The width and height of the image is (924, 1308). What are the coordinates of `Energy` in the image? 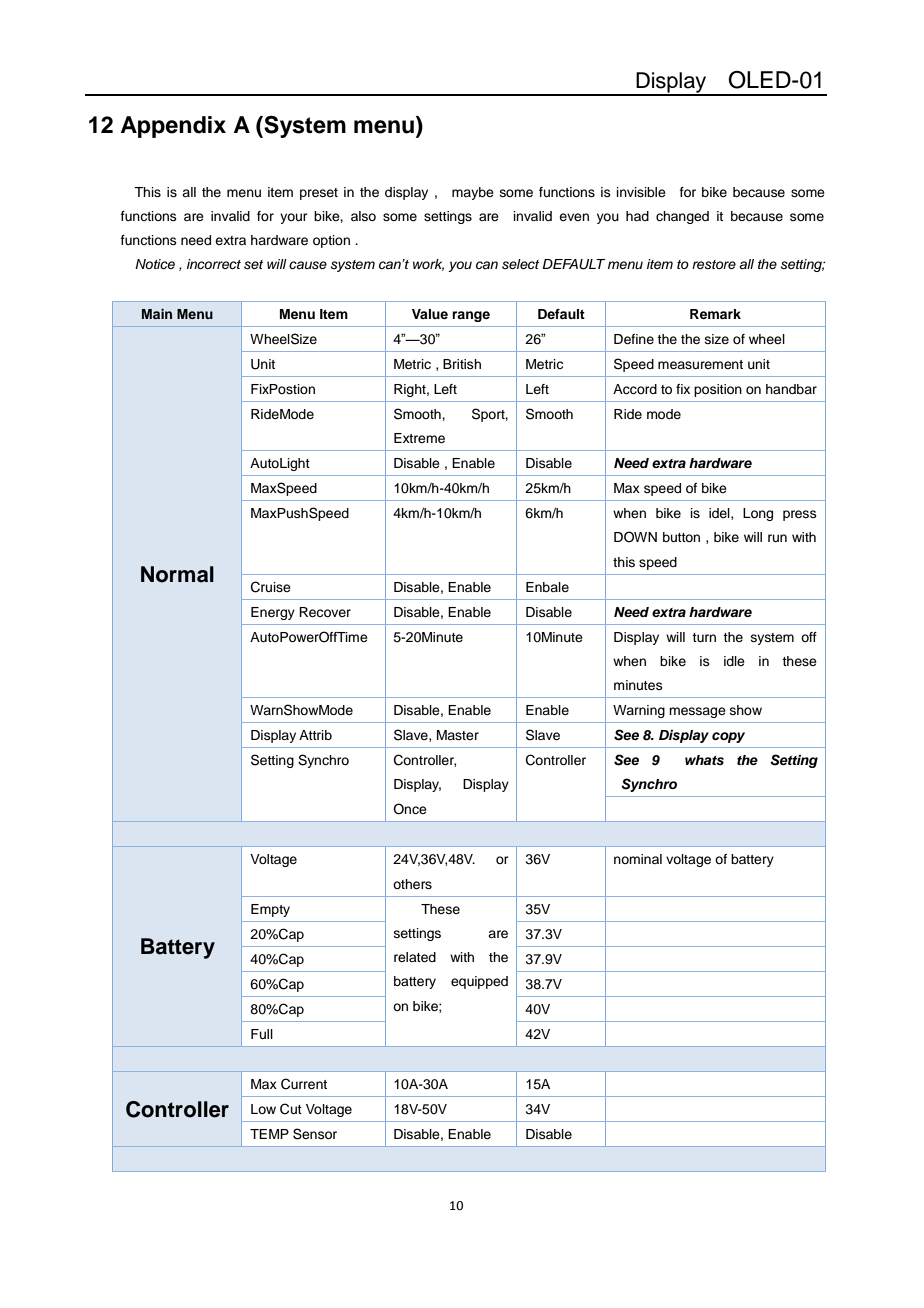 It's located at (273, 613).
